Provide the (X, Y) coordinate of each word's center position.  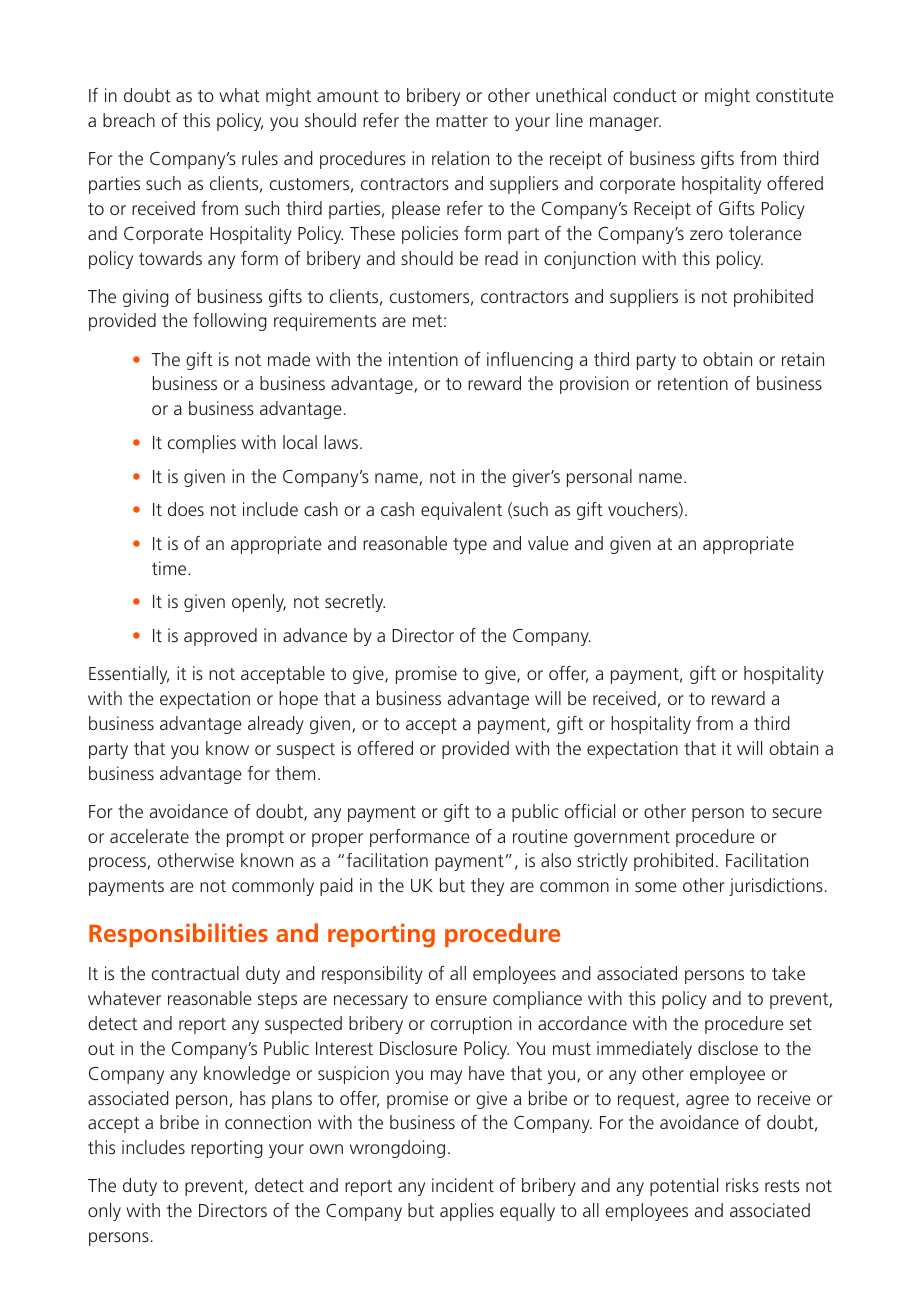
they (487, 887)
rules (260, 158)
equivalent (461, 511)
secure (797, 813)
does (186, 509)
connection (268, 1122)
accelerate (149, 836)
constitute (795, 95)
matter (462, 121)
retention (693, 383)
